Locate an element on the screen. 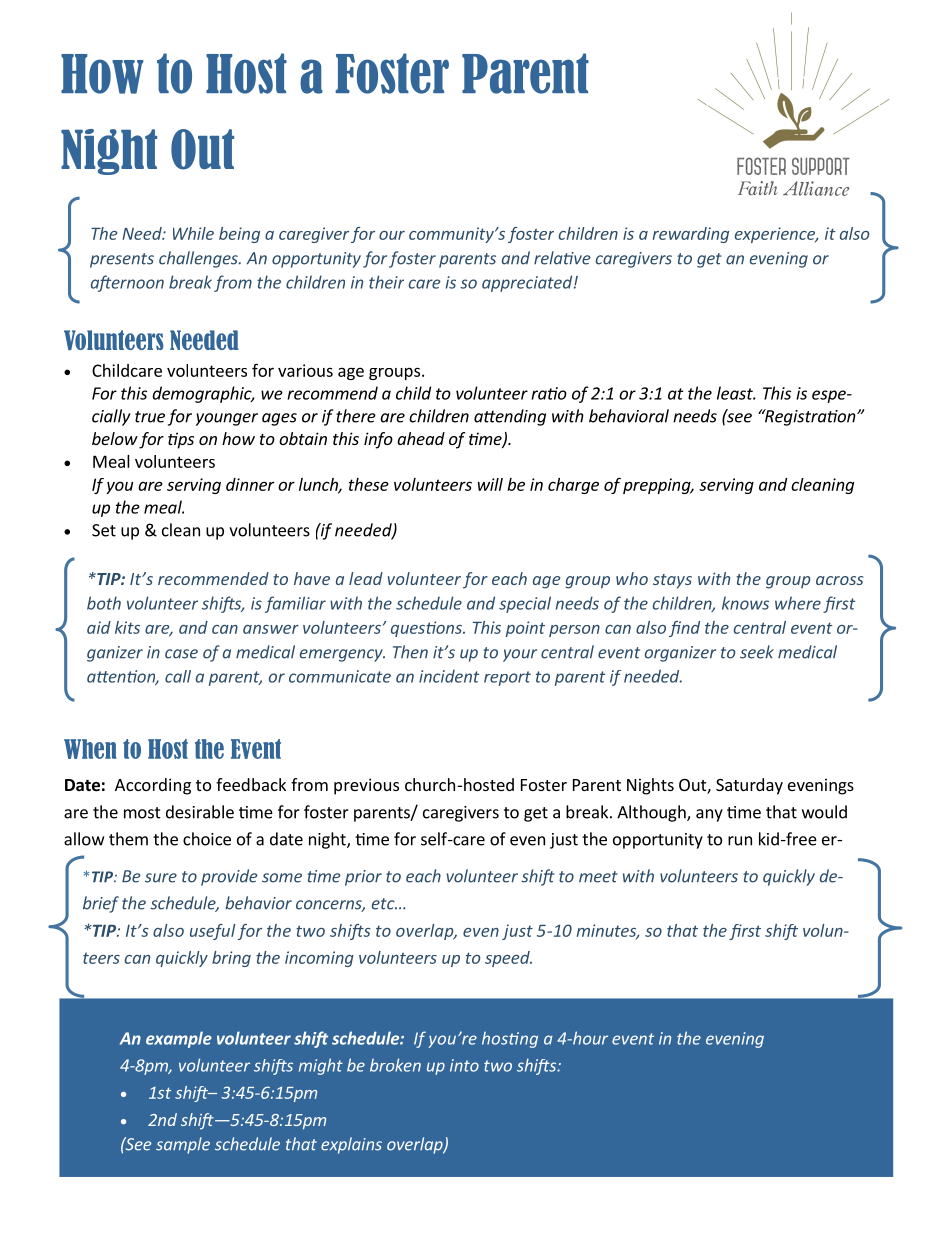 The width and height of the screenshot is (952, 1233). sure is located at coordinates (161, 878).
